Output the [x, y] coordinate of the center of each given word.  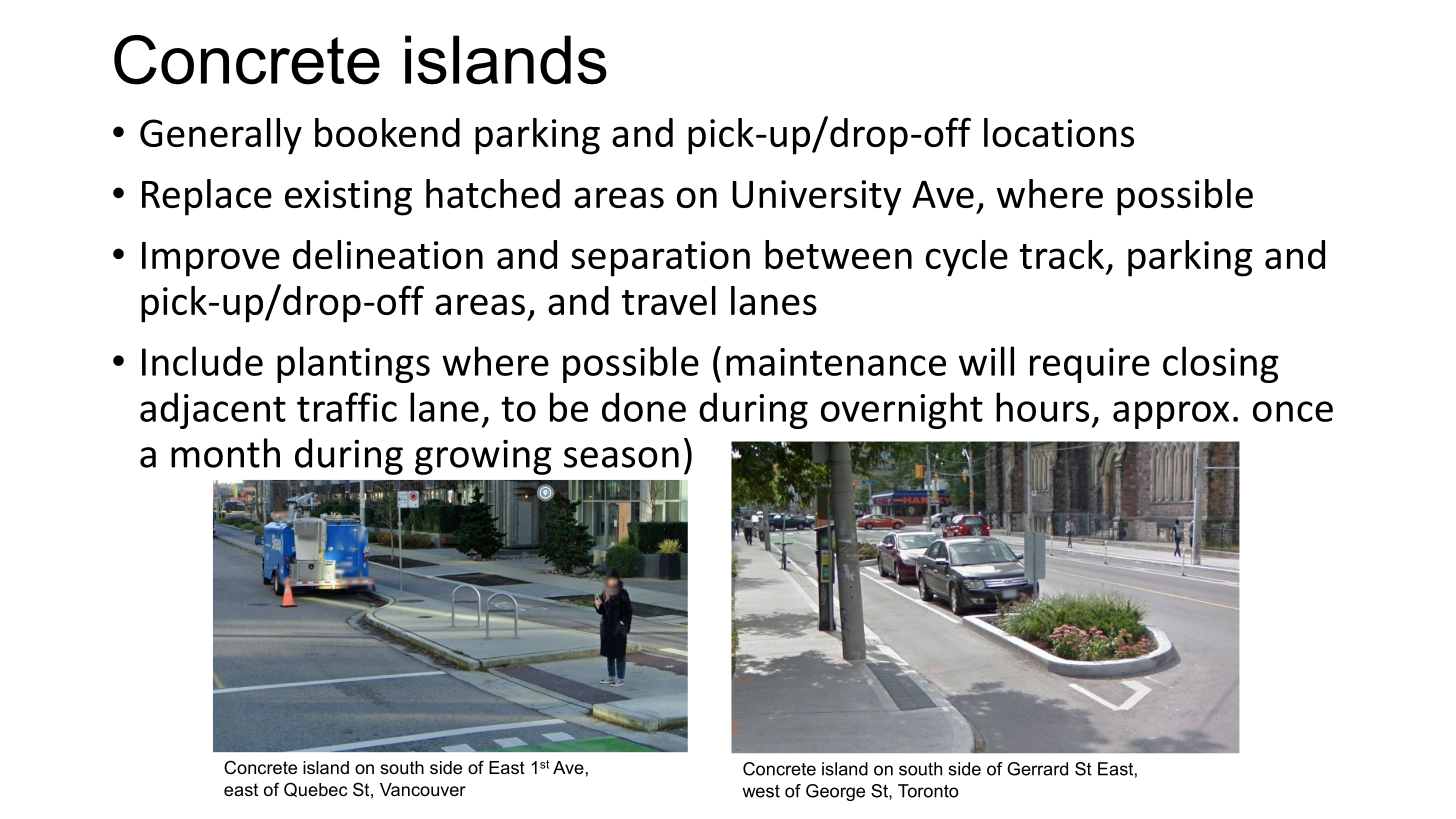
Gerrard [1037, 769]
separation [660, 259]
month [225, 453]
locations [1059, 132]
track [1061, 254]
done [644, 407]
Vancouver [423, 790]
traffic [347, 407]
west [761, 791]
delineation [388, 254]
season [621, 457]
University [816, 198]
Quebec [316, 789]
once [1293, 411]
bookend [387, 132]
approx [1171, 415]
